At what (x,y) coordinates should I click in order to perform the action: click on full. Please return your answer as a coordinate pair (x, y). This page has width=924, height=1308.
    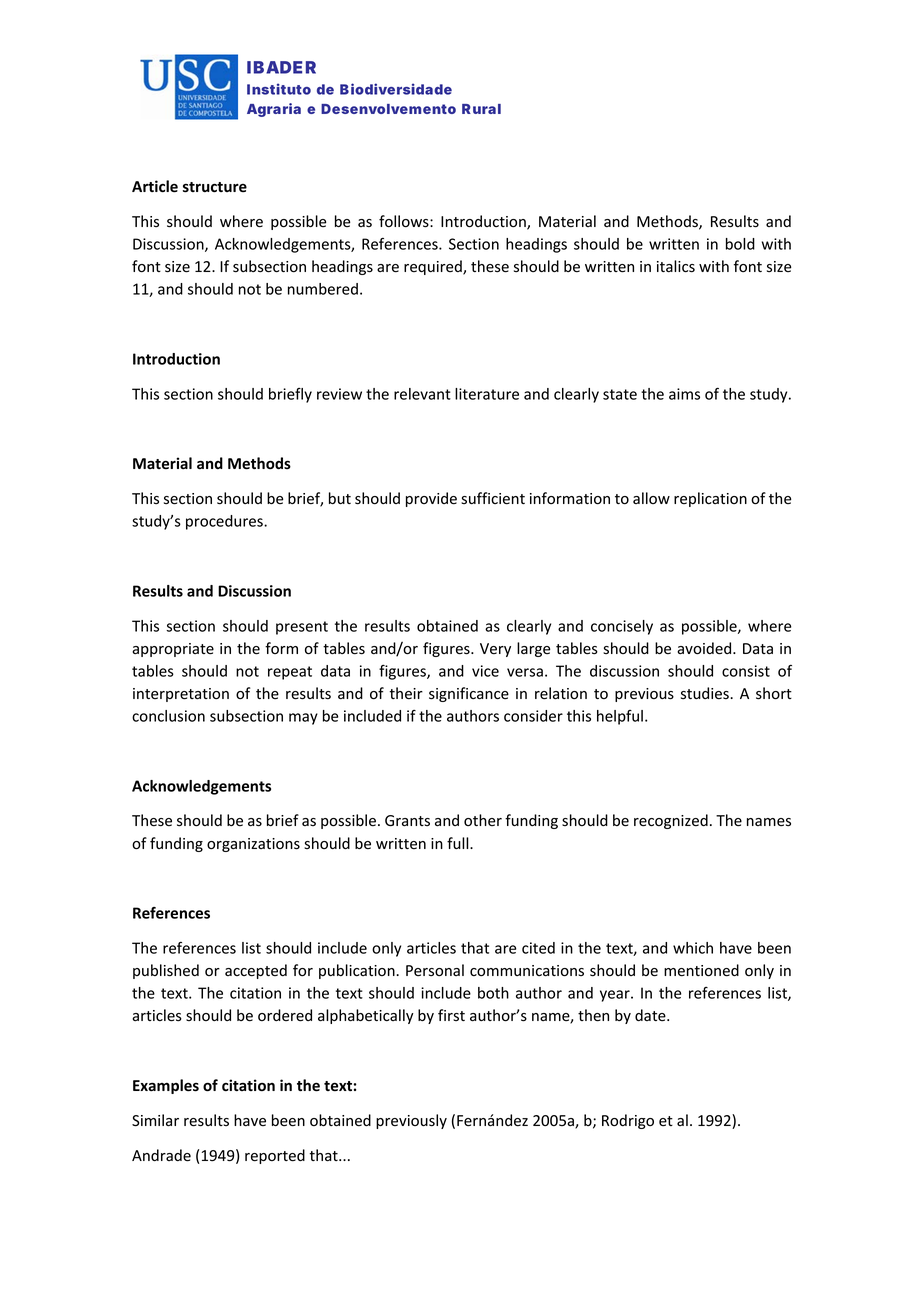
    Looking at the image, I should click on (459, 843).
